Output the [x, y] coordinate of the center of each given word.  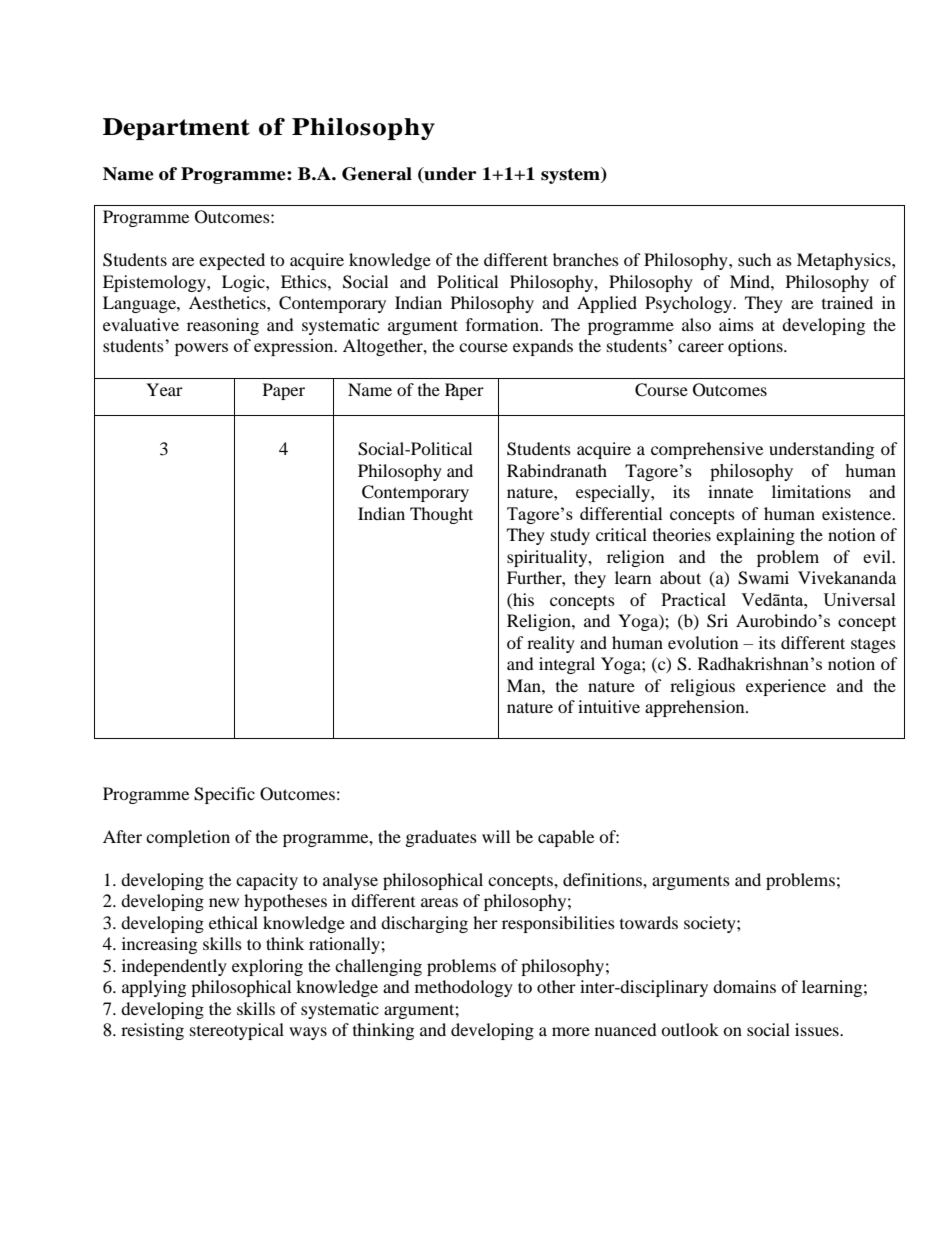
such [755, 259]
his [522, 599]
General [377, 174]
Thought [441, 515]
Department [176, 129]
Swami [763, 578]
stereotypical [237, 1031]
